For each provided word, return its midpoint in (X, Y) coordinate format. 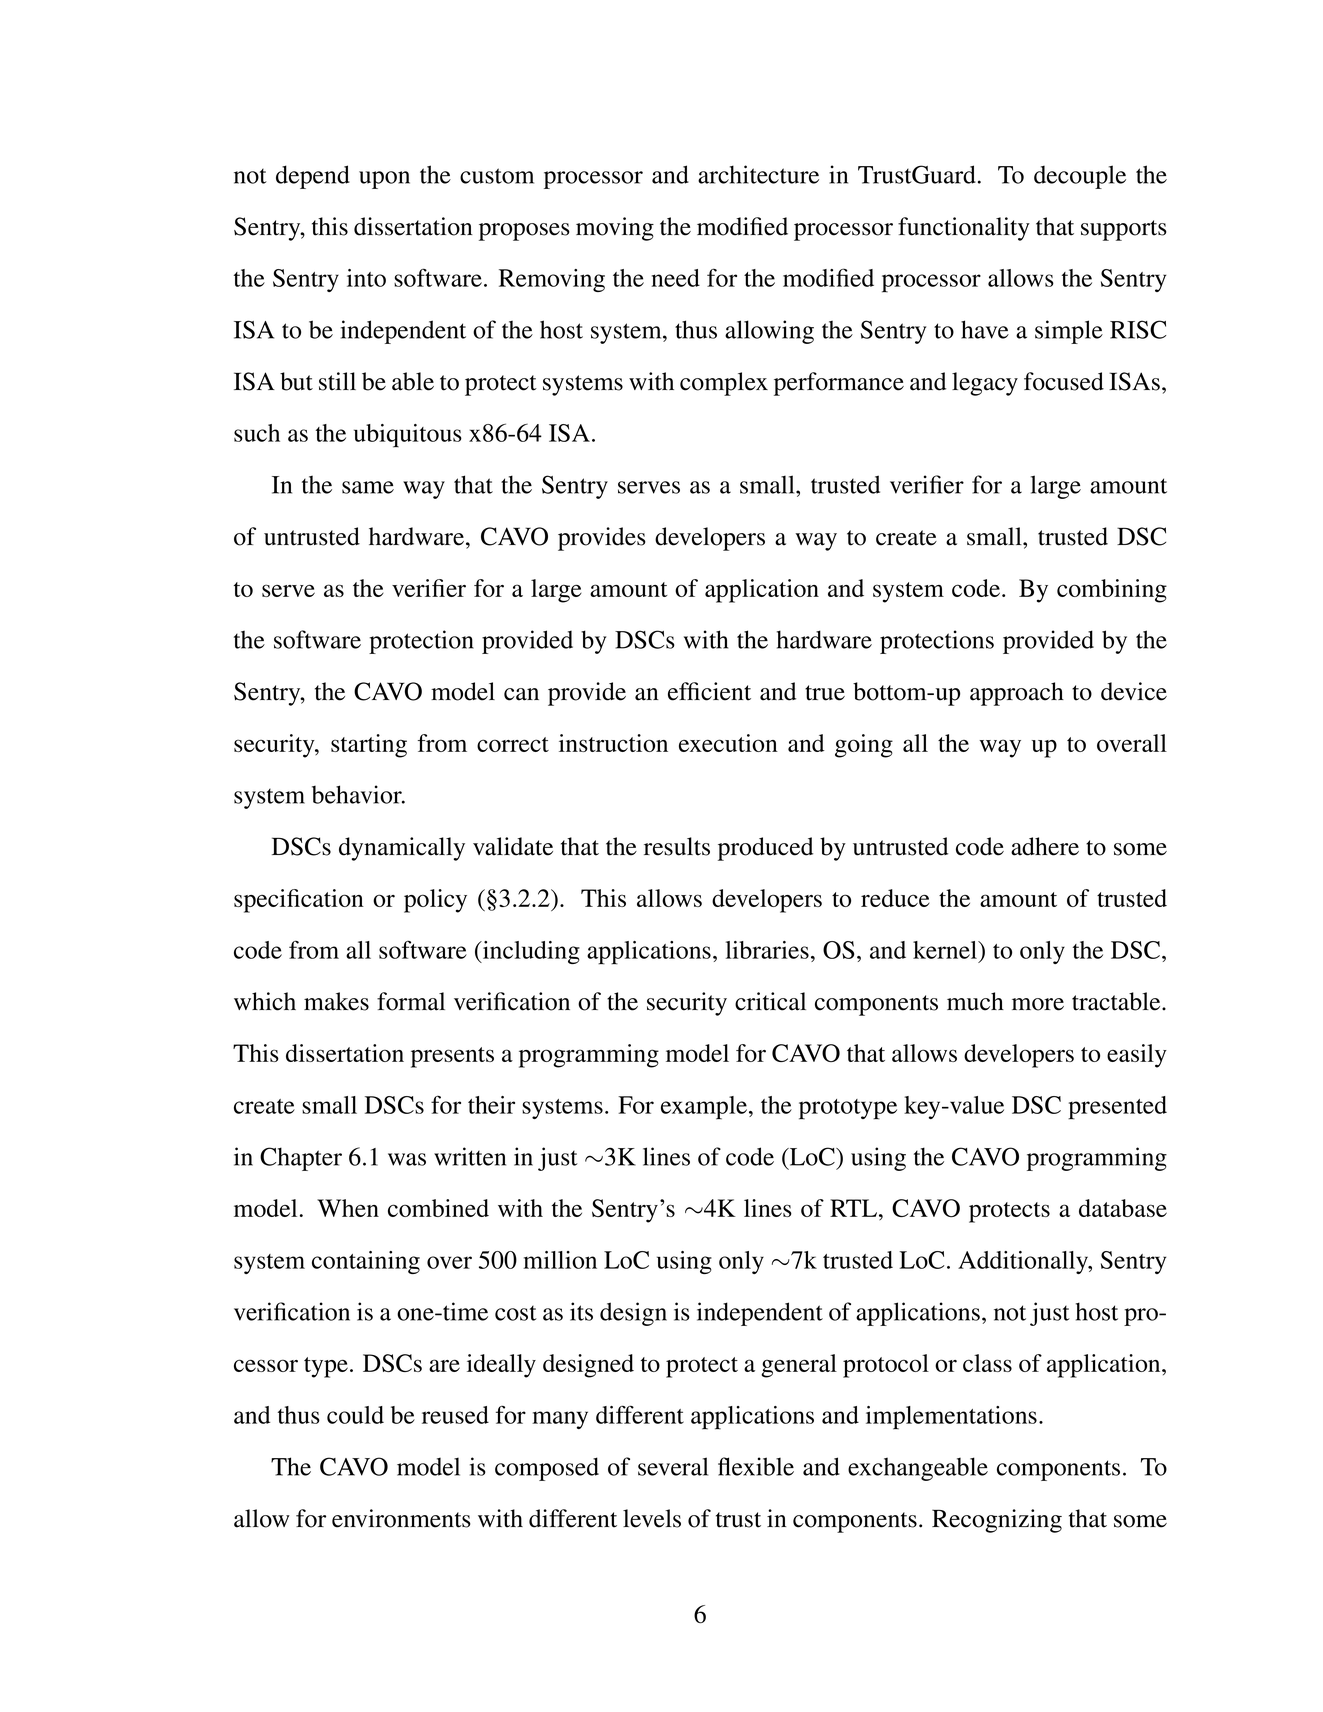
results (677, 846)
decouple (1080, 177)
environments (401, 1518)
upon (384, 180)
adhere (1045, 846)
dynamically (402, 849)
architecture (758, 174)
